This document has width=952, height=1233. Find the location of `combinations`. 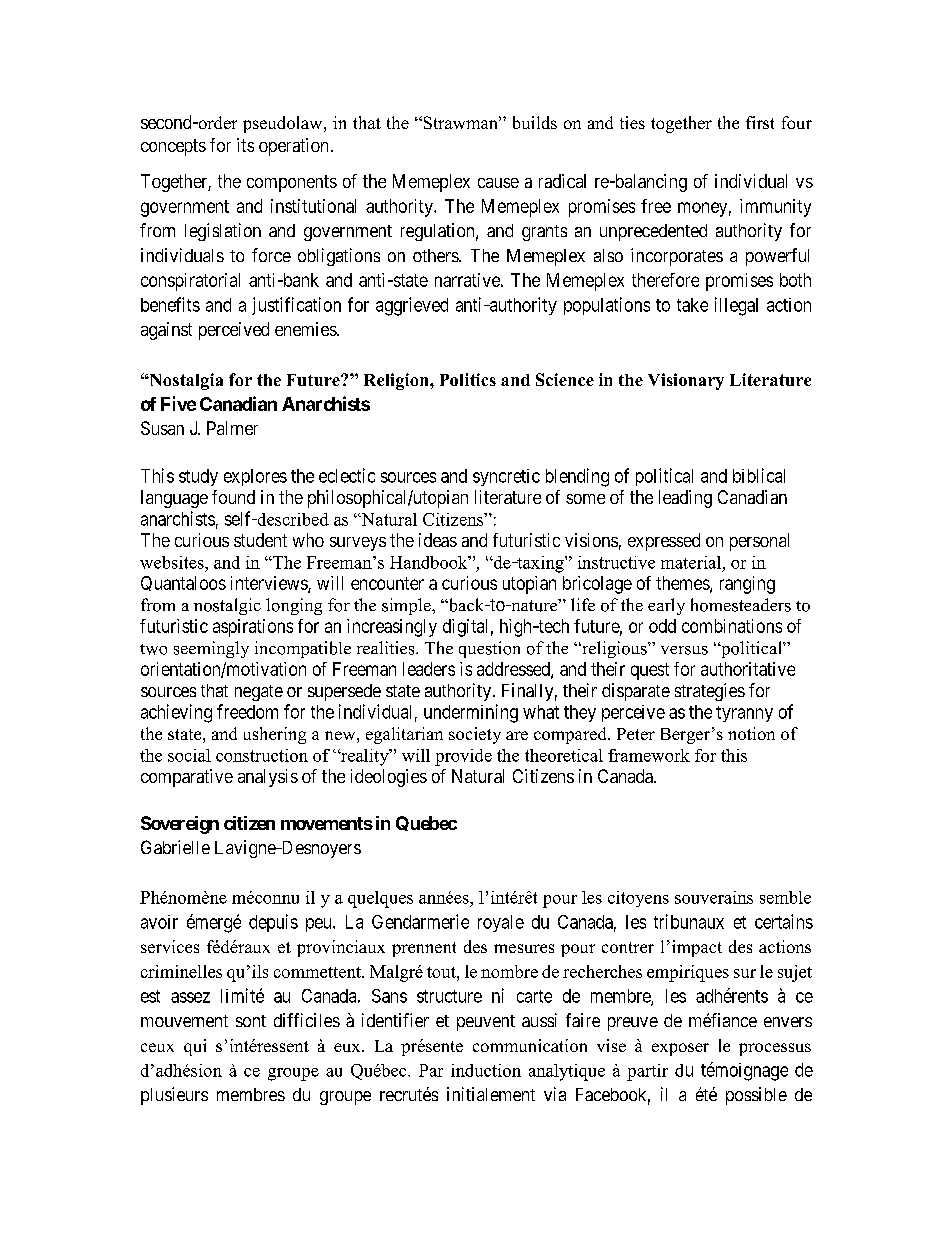

combinations is located at coordinates (732, 626).
